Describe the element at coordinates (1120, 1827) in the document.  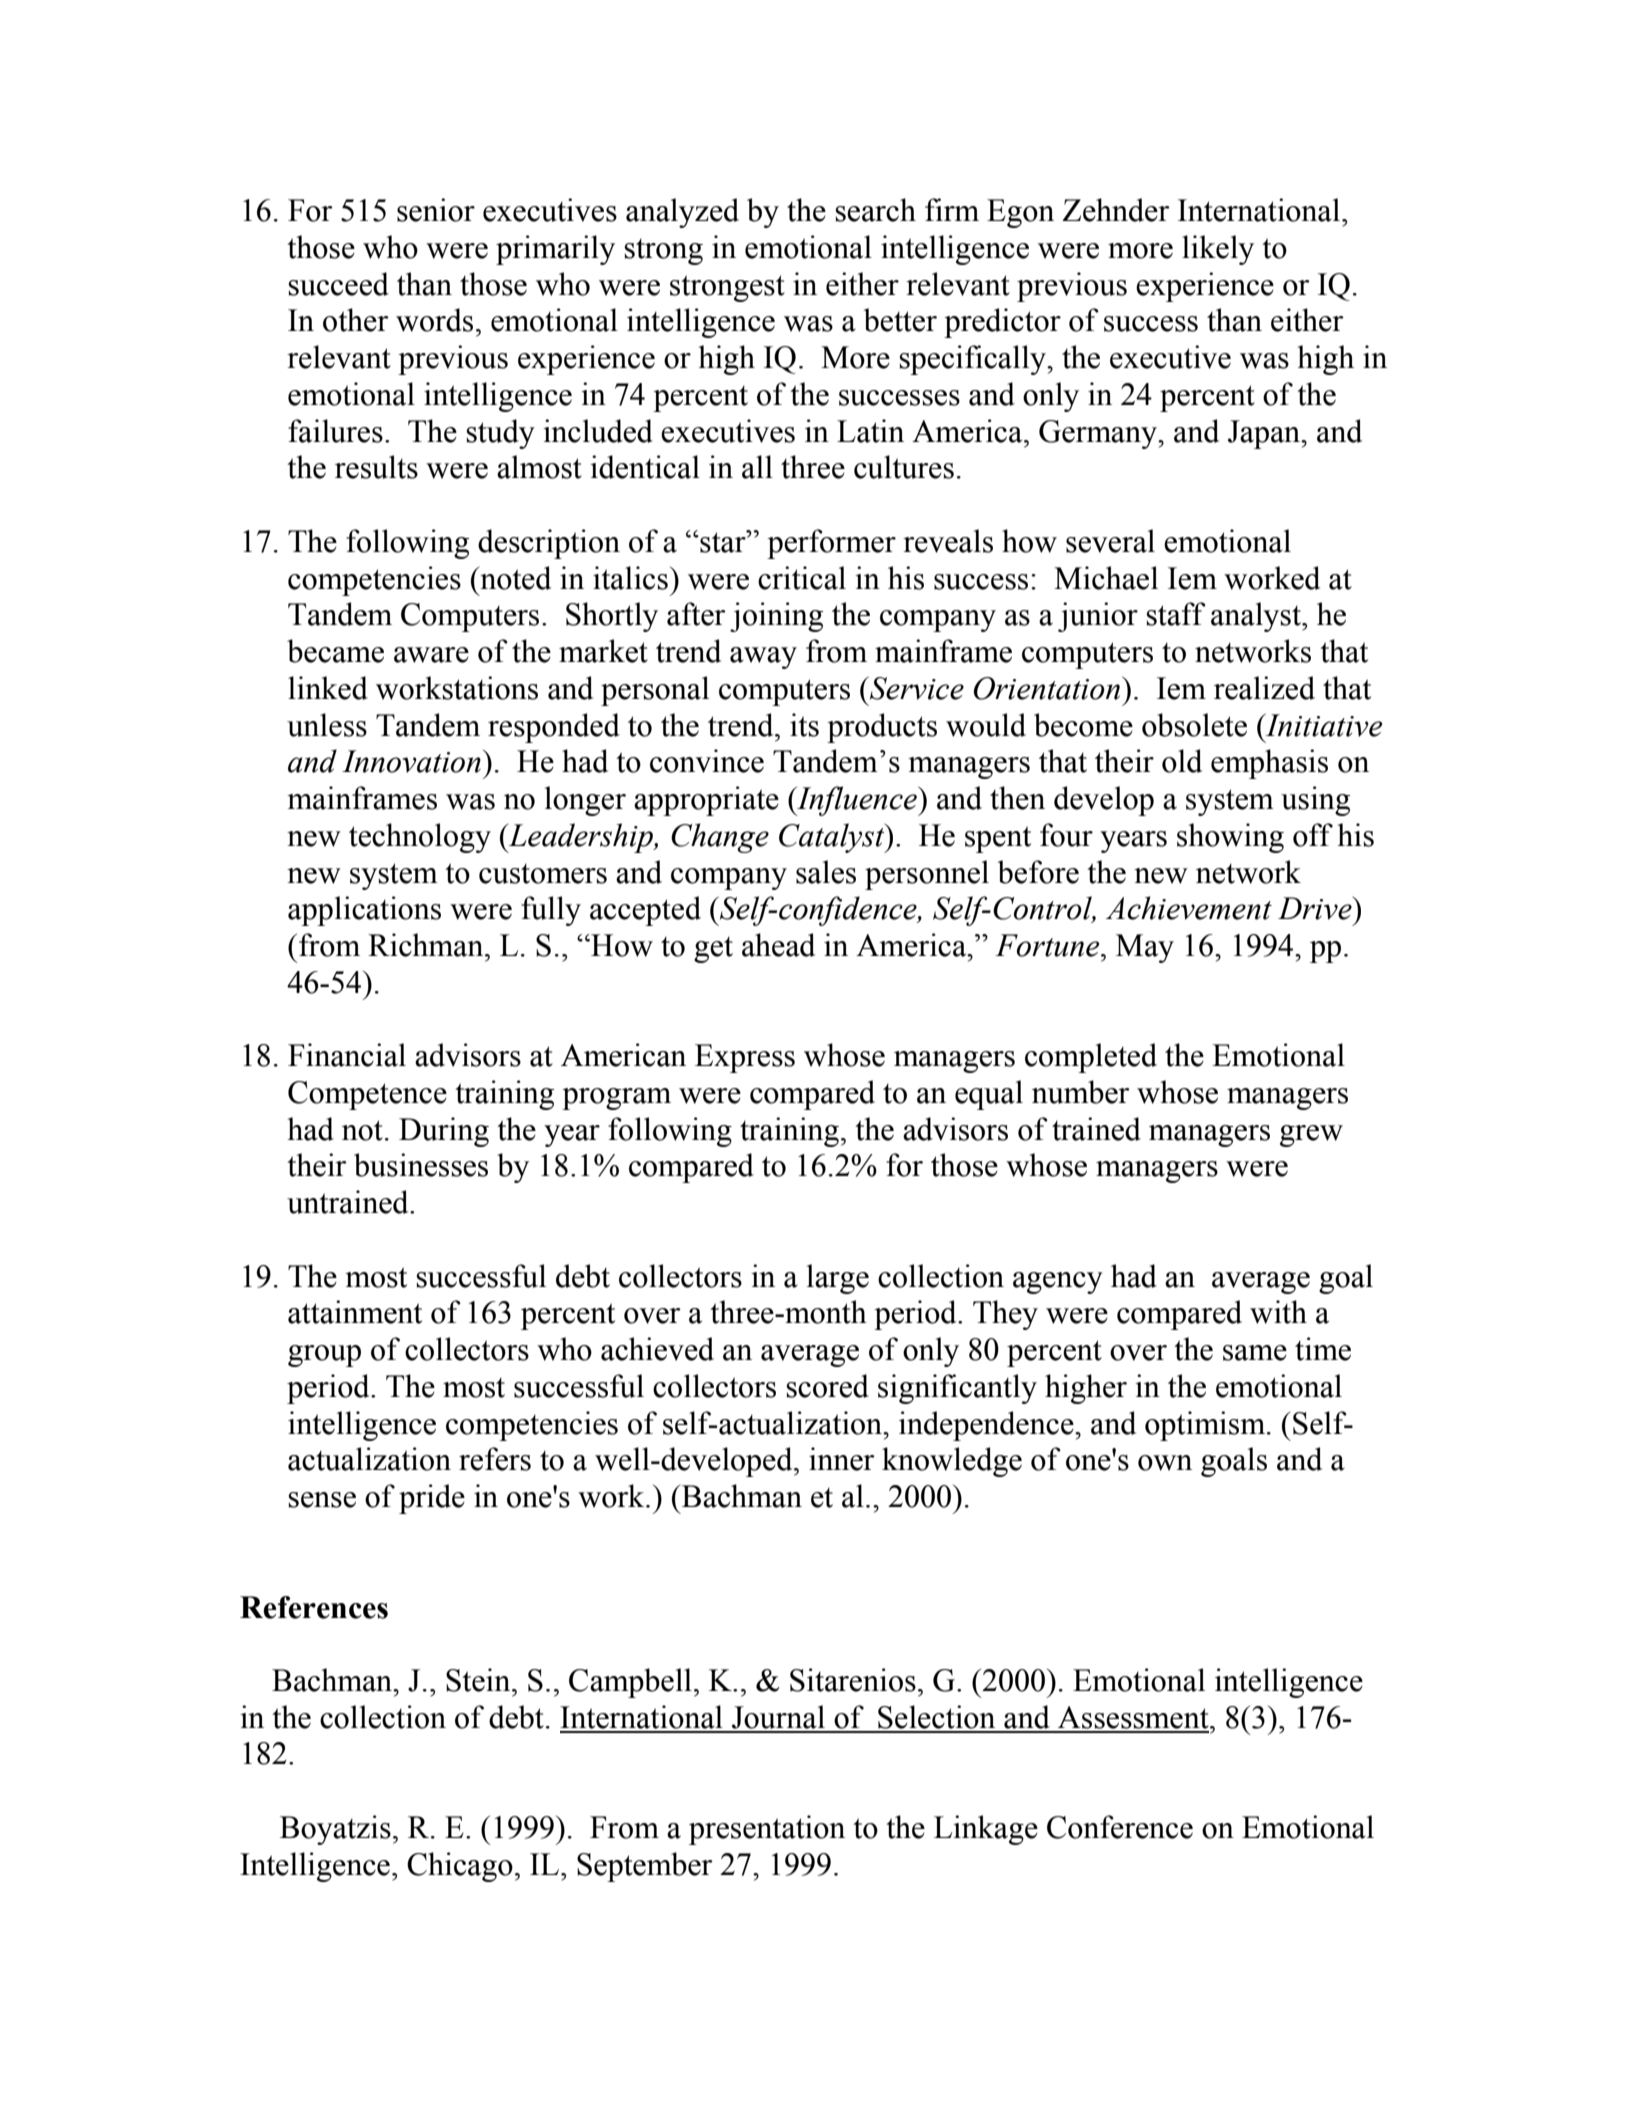
I see `Conference` at that location.
